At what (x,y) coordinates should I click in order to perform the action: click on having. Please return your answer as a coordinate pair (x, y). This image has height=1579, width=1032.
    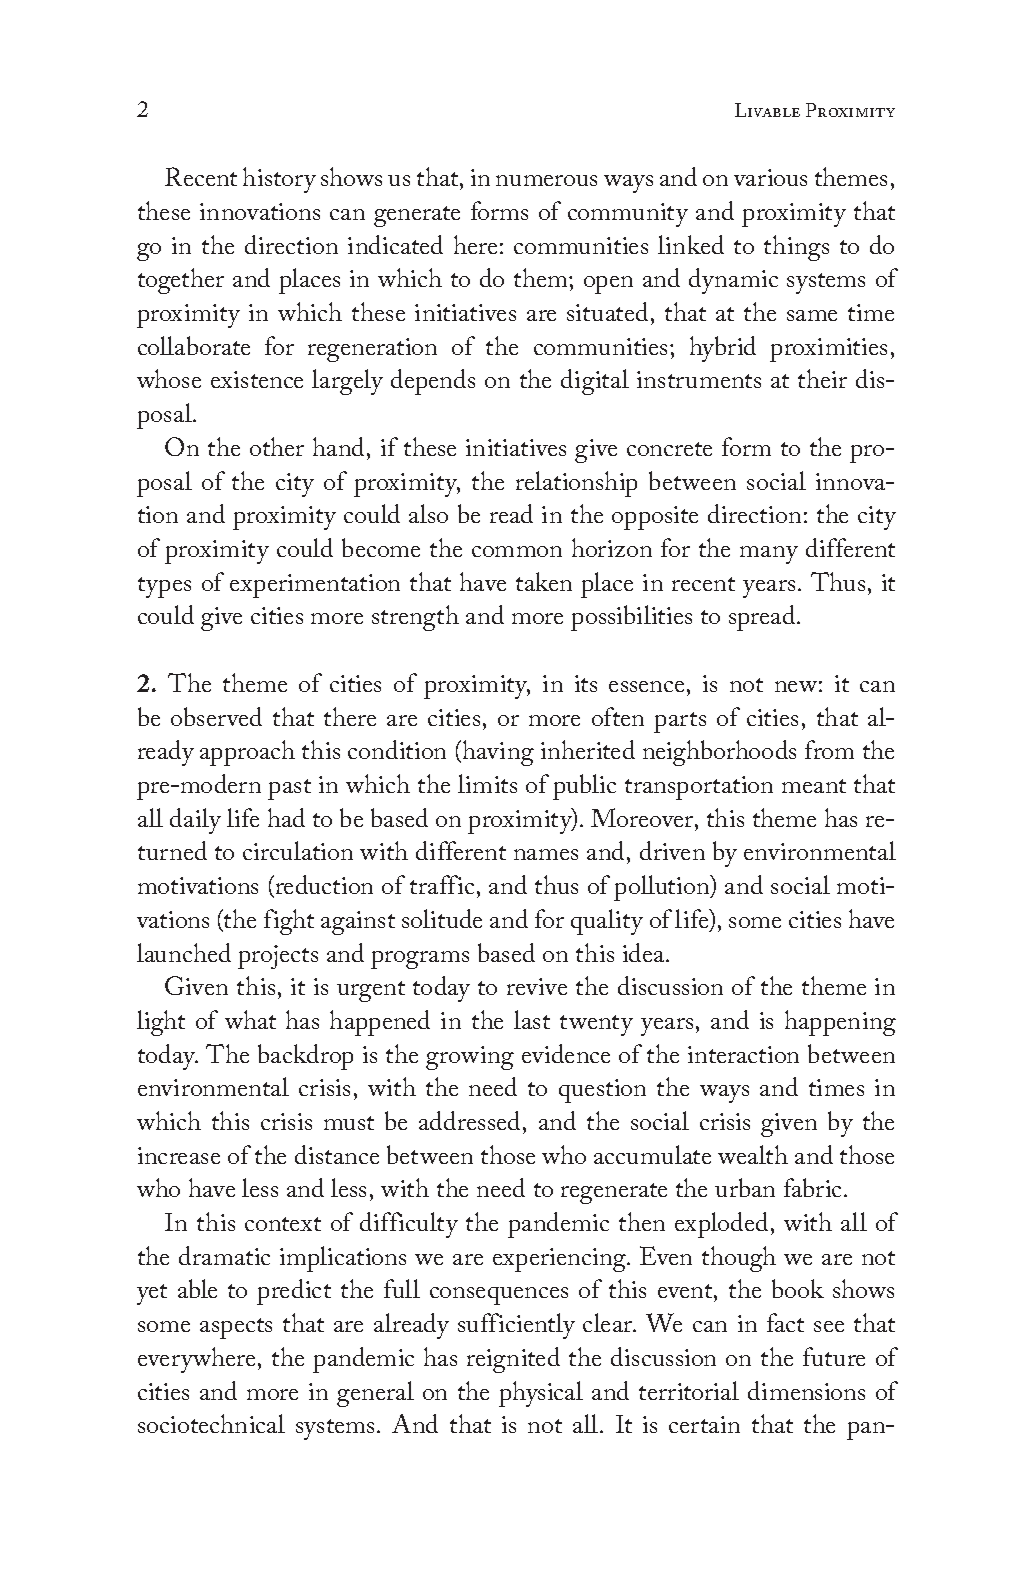
    Looking at the image, I should click on (498, 753).
